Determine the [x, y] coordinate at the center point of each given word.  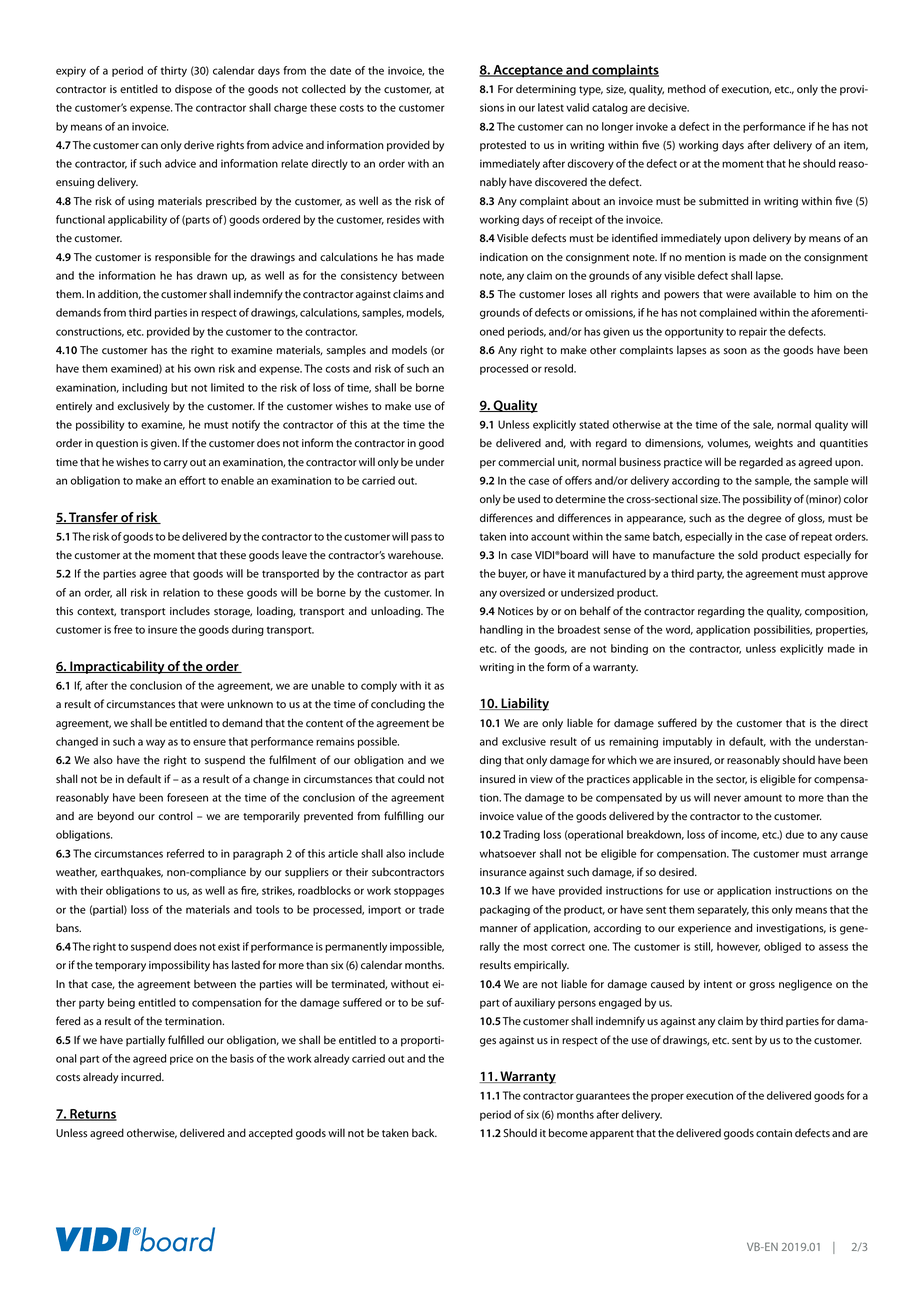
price [181, 1059]
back [424, 1132]
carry [175, 464]
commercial [526, 461]
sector [731, 780]
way [155, 743]
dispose [193, 90]
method [687, 88]
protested [503, 146]
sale [763, 425]
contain [774, 1133]
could [411, 778]
